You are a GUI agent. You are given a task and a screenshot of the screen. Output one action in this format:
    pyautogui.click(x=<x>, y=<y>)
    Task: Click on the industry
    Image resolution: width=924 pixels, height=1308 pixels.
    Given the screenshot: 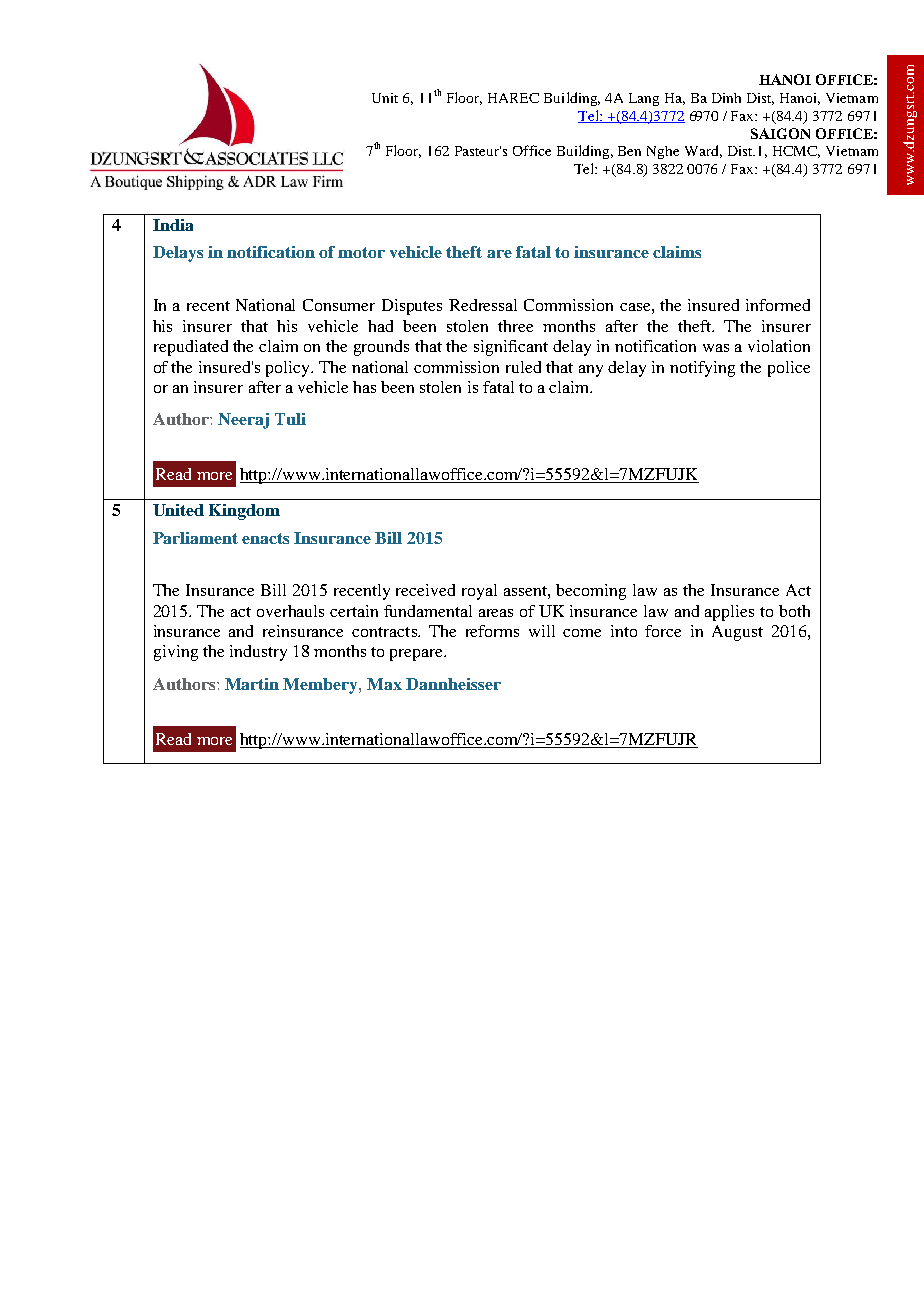 What is the action you would take?
    pyautogui.click(x=258, y=653)
